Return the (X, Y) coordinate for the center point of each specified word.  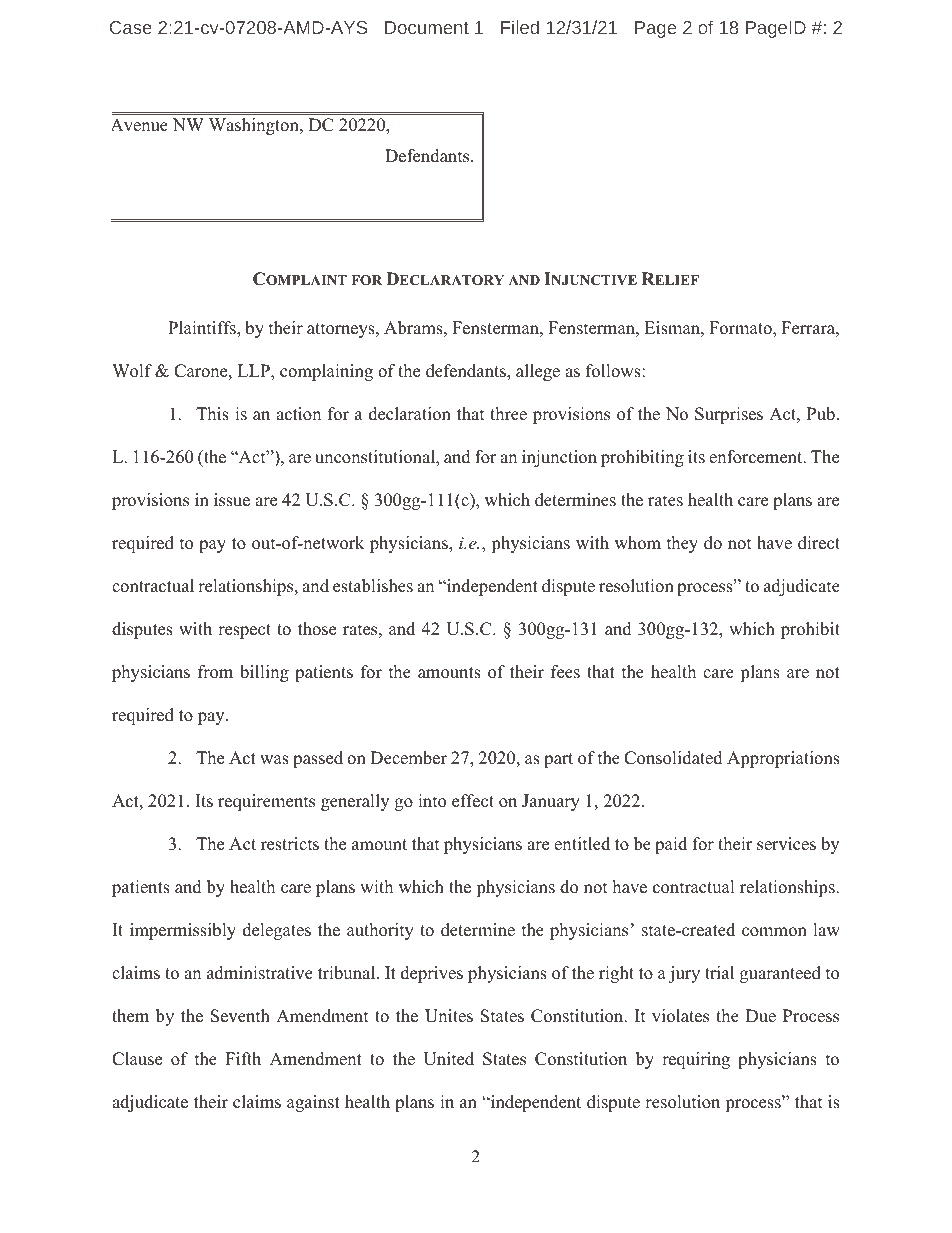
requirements (266, 802)
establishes (373, 586)
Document (427, 27)
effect (473, 801)
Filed (520, 27)
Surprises (729, 415)
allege (538, 372)
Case (131, 27)
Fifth (243, 1058)
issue (232, 500)
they (682, 544)
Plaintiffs (203, 329)
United (448, 1059)
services (786, 844)
